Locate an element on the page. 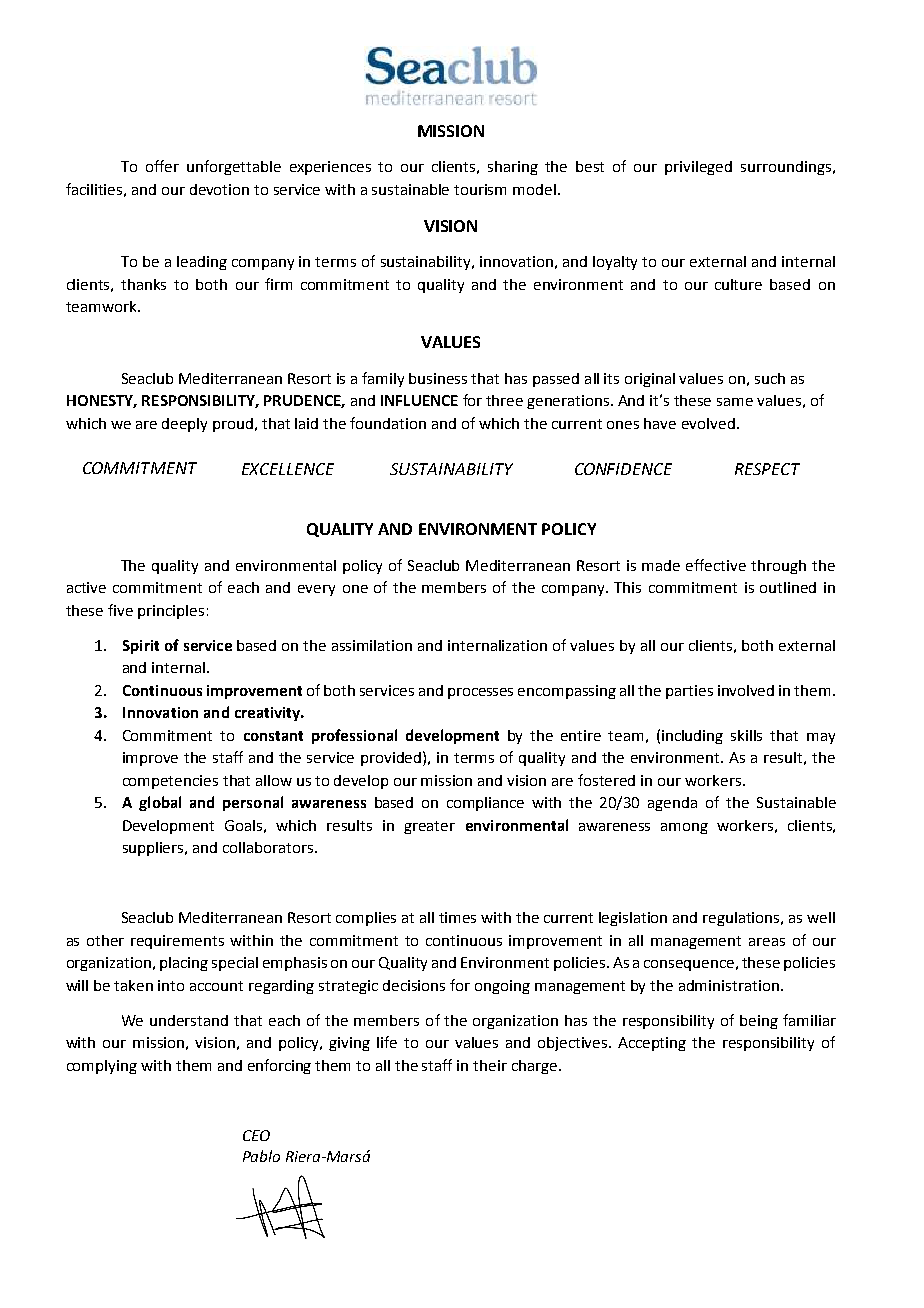 The image size is (924, 1308). their is located at coordinates (490, 1065).
